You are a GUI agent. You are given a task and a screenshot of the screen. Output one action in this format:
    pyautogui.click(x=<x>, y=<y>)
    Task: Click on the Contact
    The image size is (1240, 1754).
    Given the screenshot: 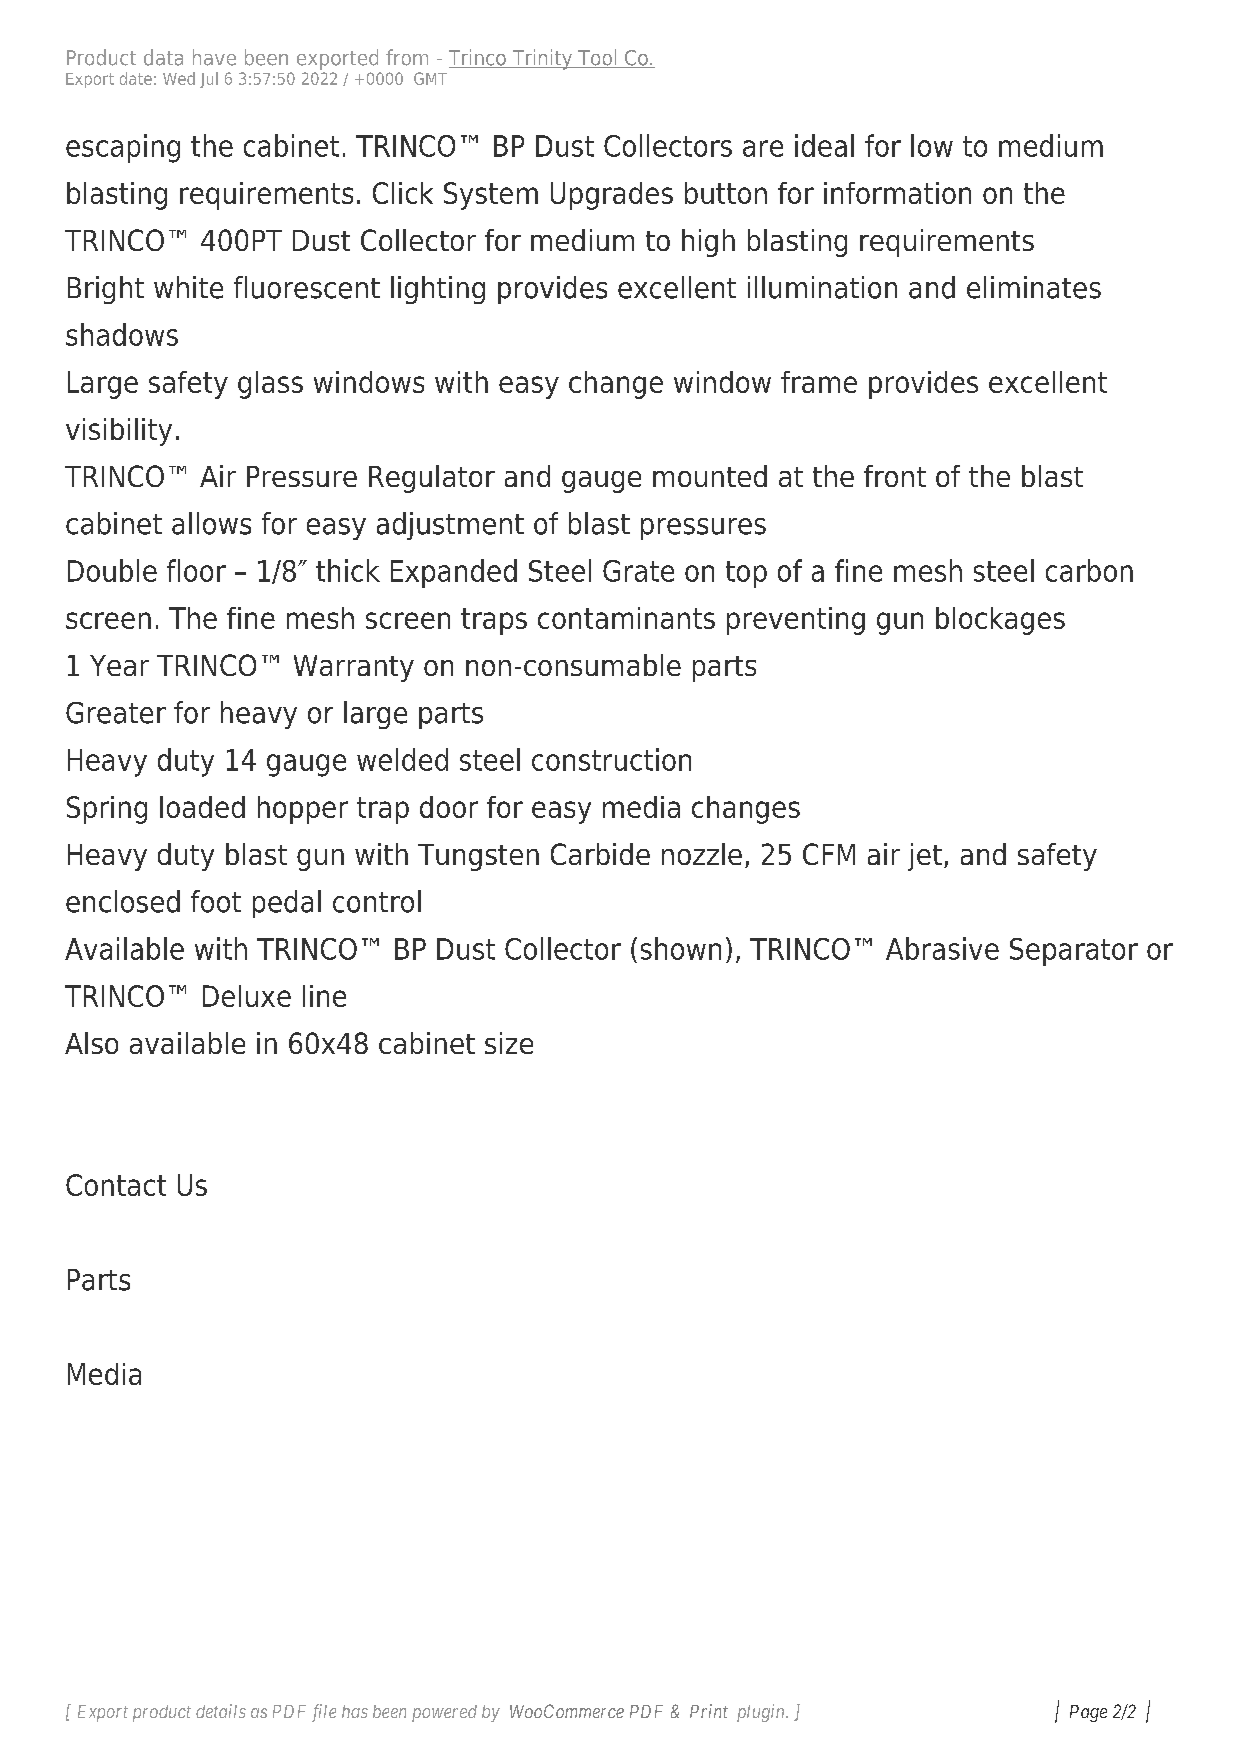 What is the action you would take?
    pyautogui.click(x=116, y=1185)
